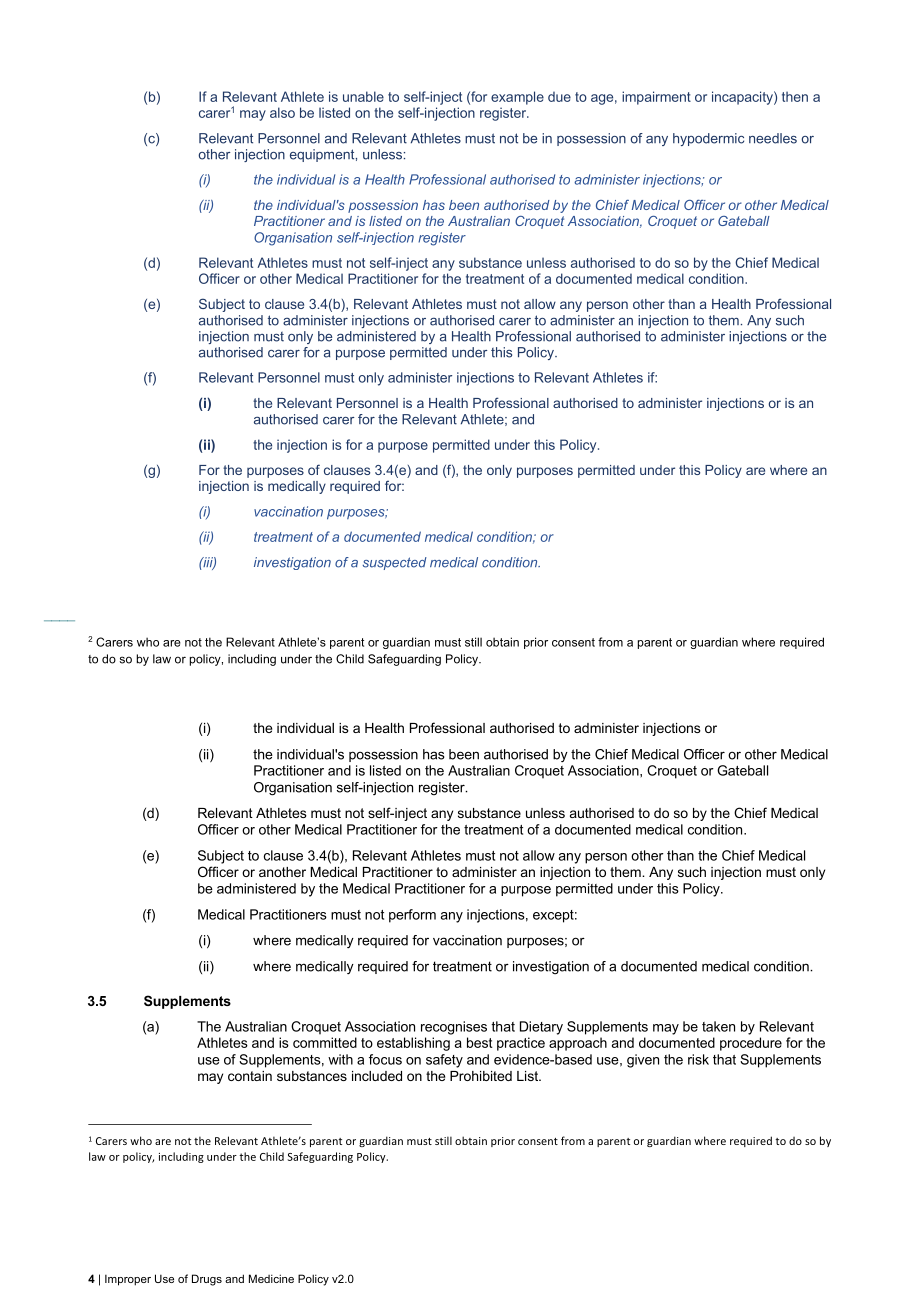 This document has height=1308, width=924. I want to click on also, so click(282, 112).
